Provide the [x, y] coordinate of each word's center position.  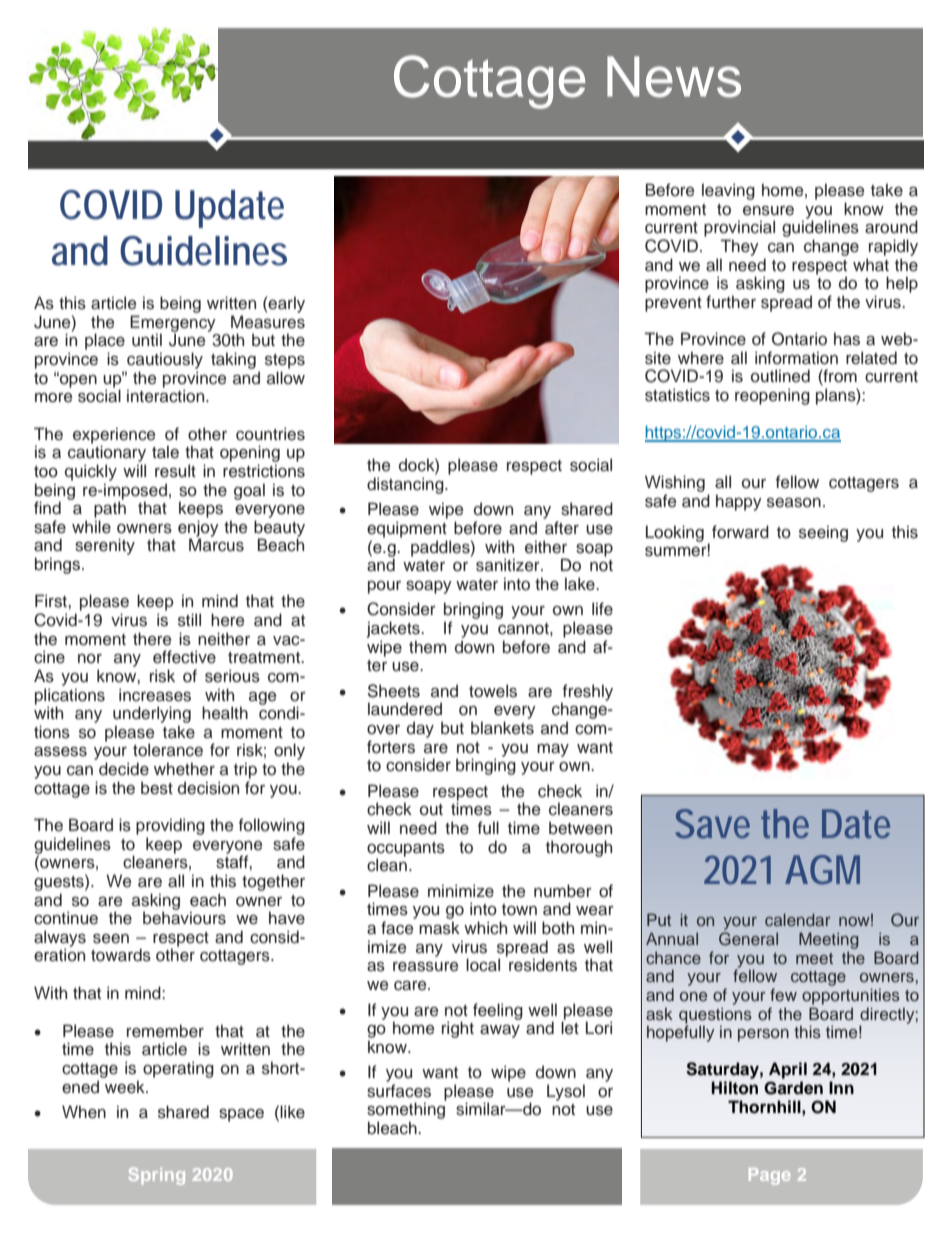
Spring [157, 1176]
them [428, 647]
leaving [728, 191]
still [189, 620]
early [286, 304]
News [674, 77]
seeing [823, 533]
